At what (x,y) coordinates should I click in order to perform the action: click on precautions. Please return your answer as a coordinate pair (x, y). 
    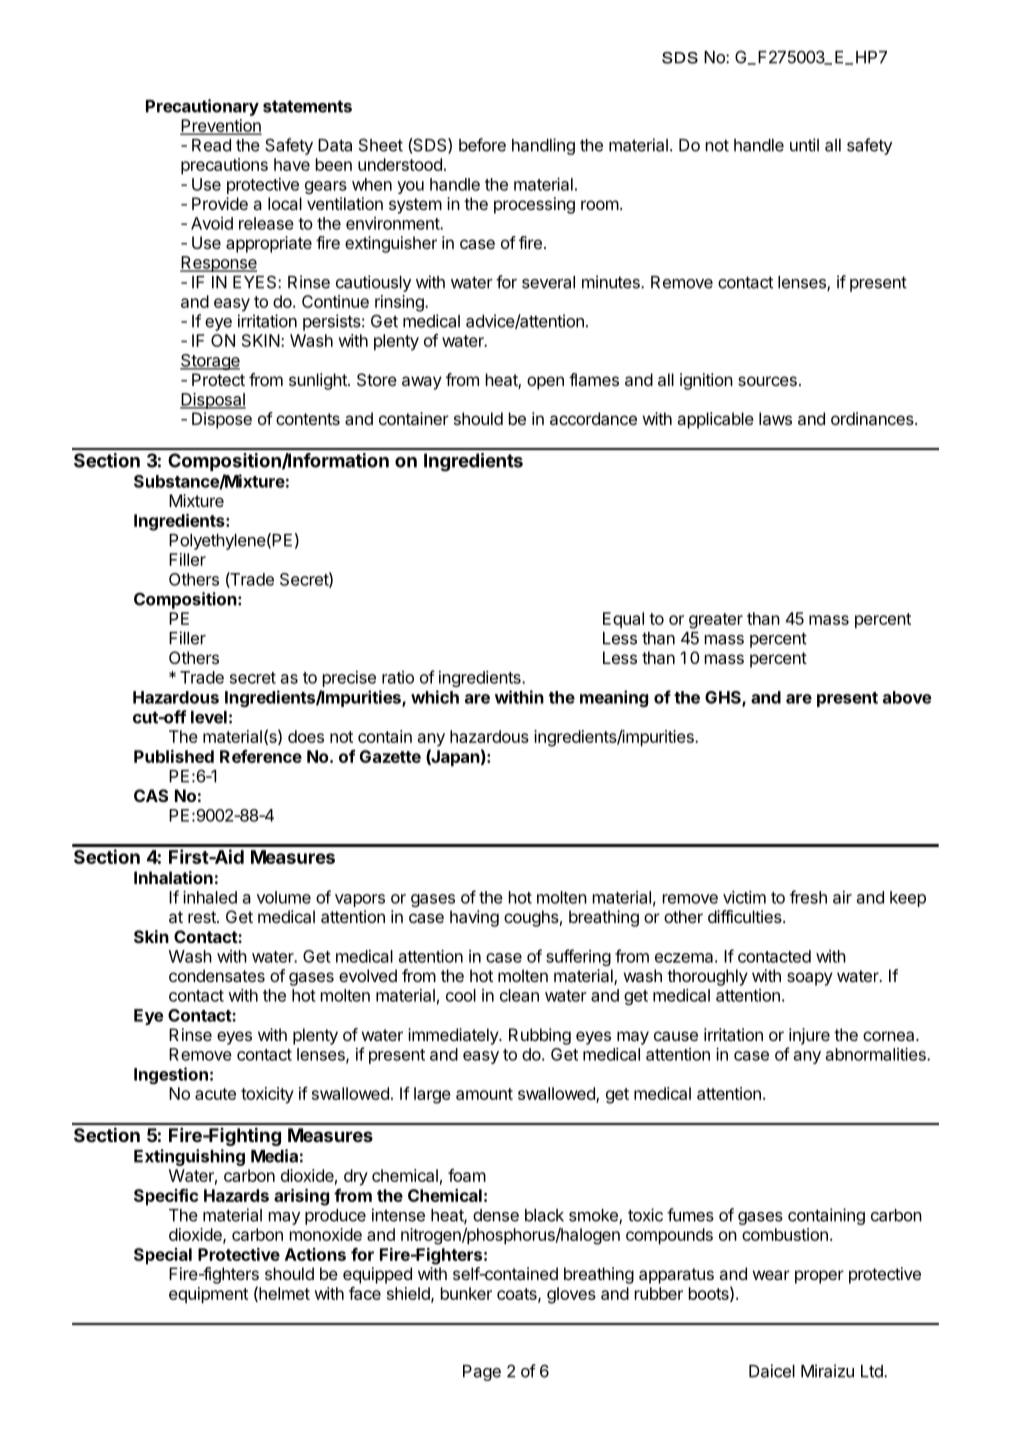
    Looking at the image, I should click on (224, 166).
